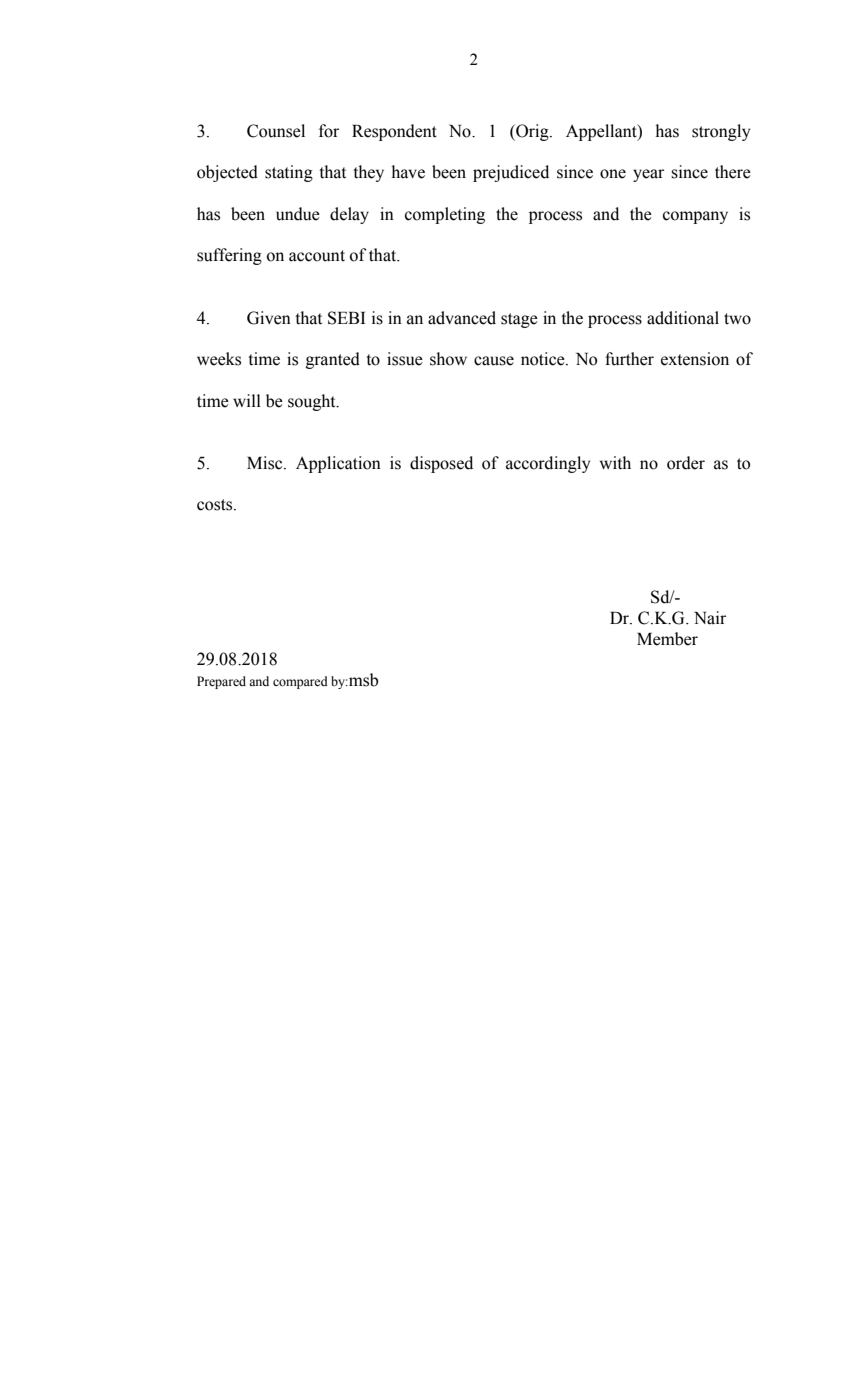 This document has height=1400, width=849. What do you see at coordinates (276, 131) in the document?
I see `Counsel` at bounding box center [276, 131].
